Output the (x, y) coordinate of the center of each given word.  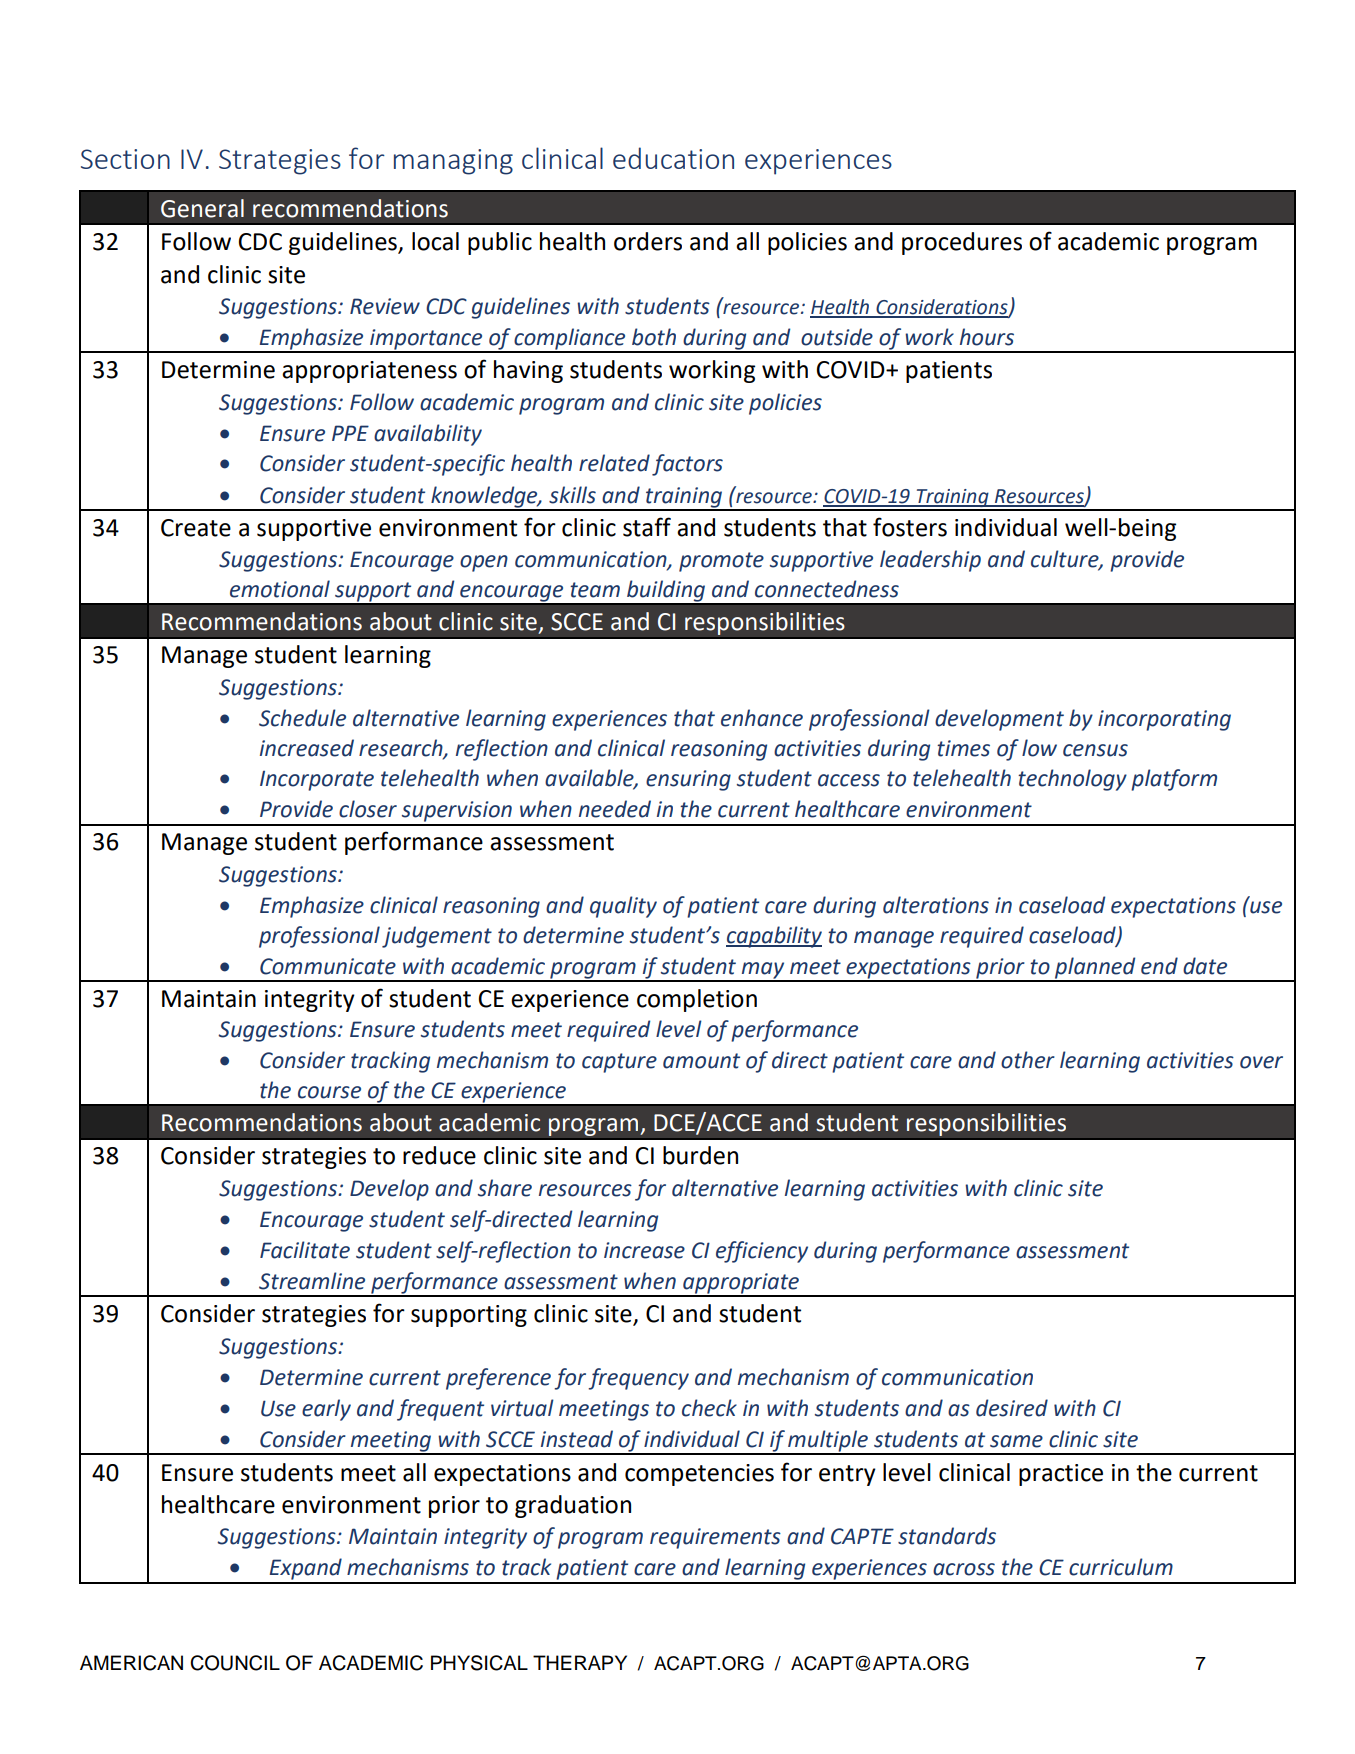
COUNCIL (235, 1663)
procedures (962, 243)
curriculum (1121, 1567)
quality (623, 907)
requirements (715, 1538)
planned (1095, 969)
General (202, 208)
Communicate (328, 966)
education (673, 158)
